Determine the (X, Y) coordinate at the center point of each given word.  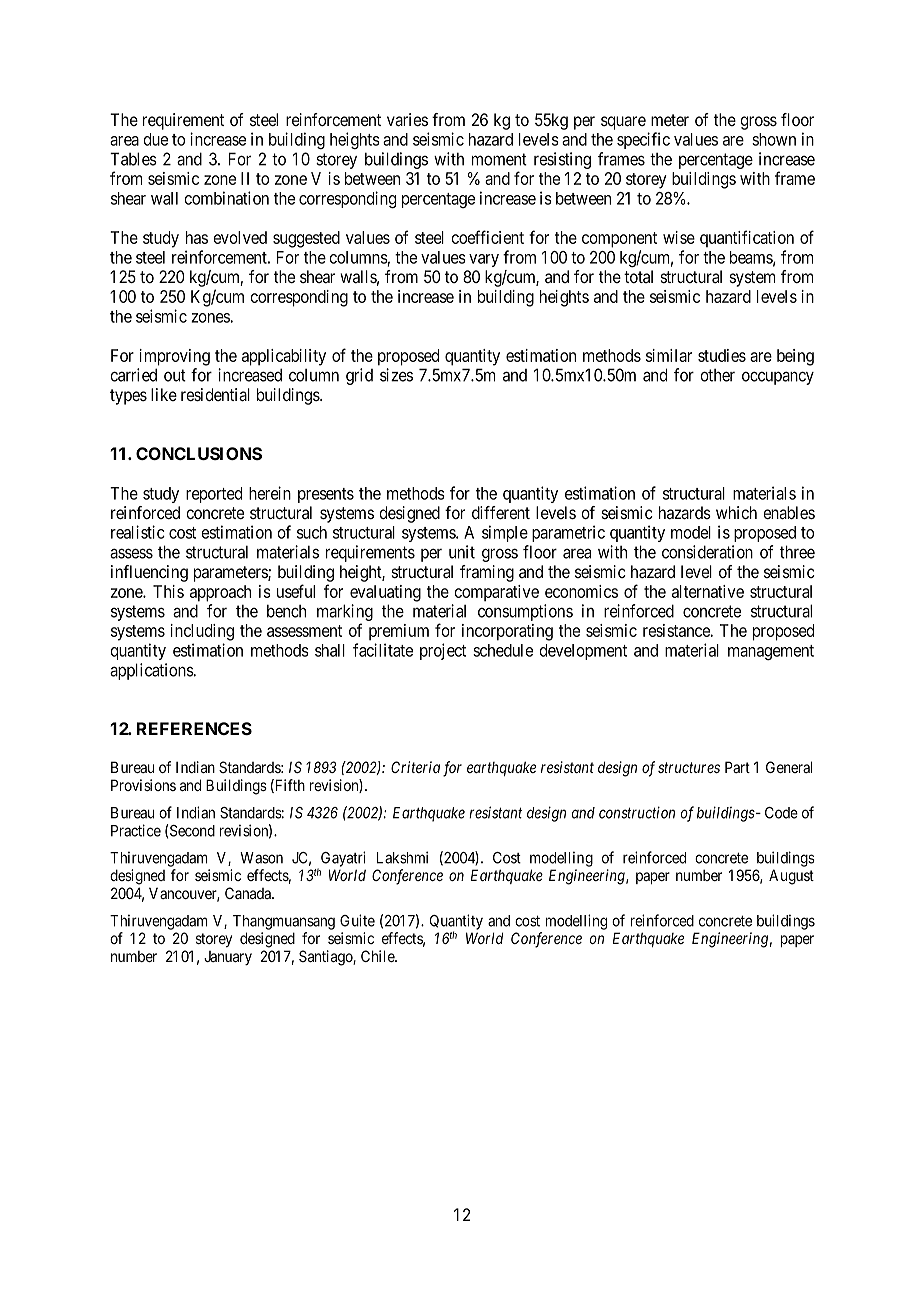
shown (774, 139)
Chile (378, 956)
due (155, 139)
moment (499, 159)
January (228, 958)
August (791, 877)
